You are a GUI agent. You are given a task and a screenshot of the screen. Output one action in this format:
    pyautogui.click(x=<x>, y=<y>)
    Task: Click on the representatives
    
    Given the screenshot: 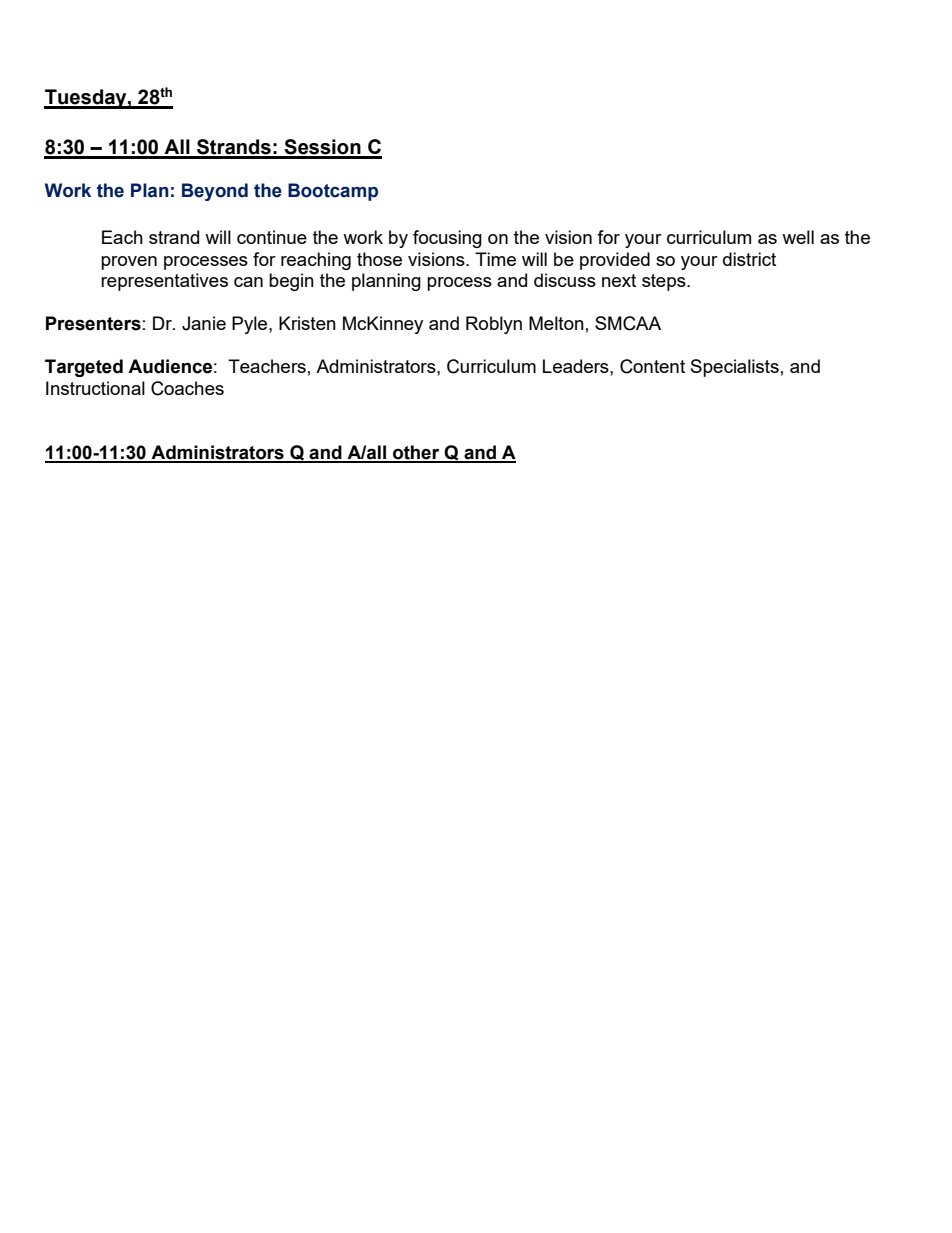 What is the action you would take?
    pyautogui.click(x=164, y=282)
